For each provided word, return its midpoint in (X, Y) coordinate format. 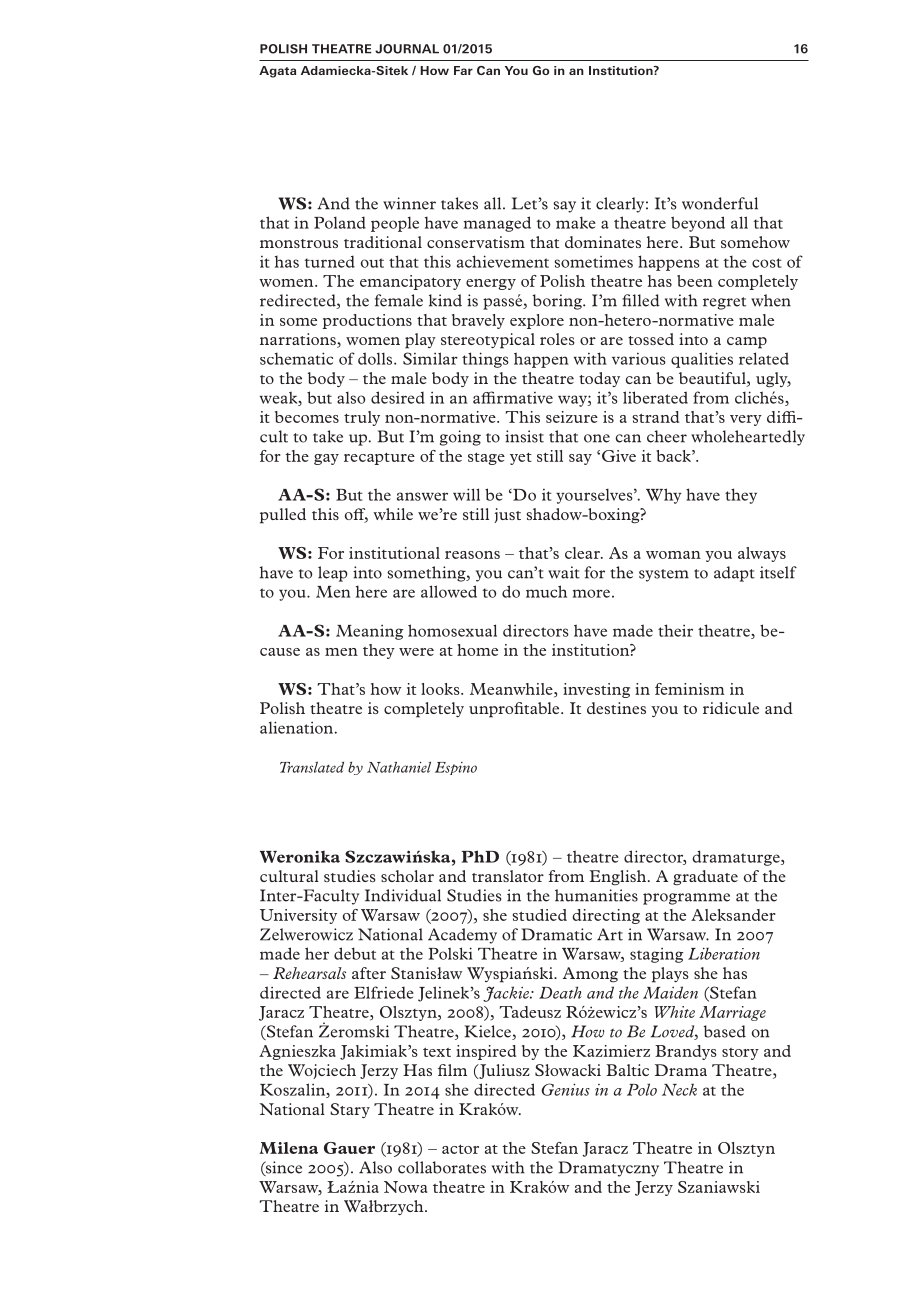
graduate (705, 878)
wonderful (720, 203)
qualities (702, 360)
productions (367, 321)
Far (463, 70)
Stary (350, 1110)
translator (508, 876)
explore (537, 321)
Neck (679, 1089)
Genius (565, 1089)
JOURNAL (407, 49)
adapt (734, 574)
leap (333, 574)
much (546, 591)
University (298, 916)
